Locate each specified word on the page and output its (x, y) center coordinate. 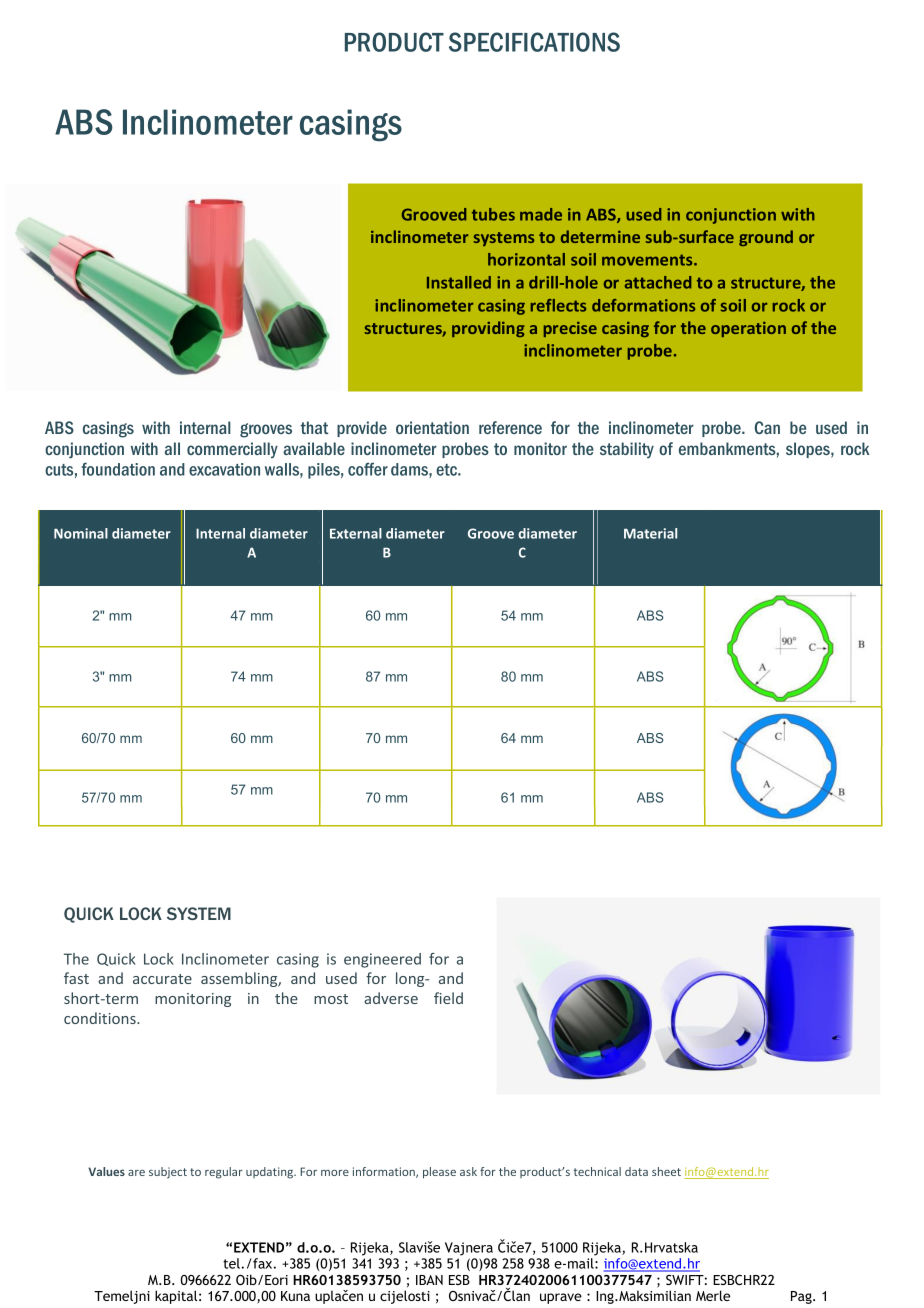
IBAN (429, 1280)
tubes (493, 214)
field (448, 998)
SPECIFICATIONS (534, 42)
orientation (432, 427)
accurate (162, 979)
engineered (382, 960)
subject (168, 1173)
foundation (118, 469)
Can (767, 427)
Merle (713, 1295)
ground (766, 238)
